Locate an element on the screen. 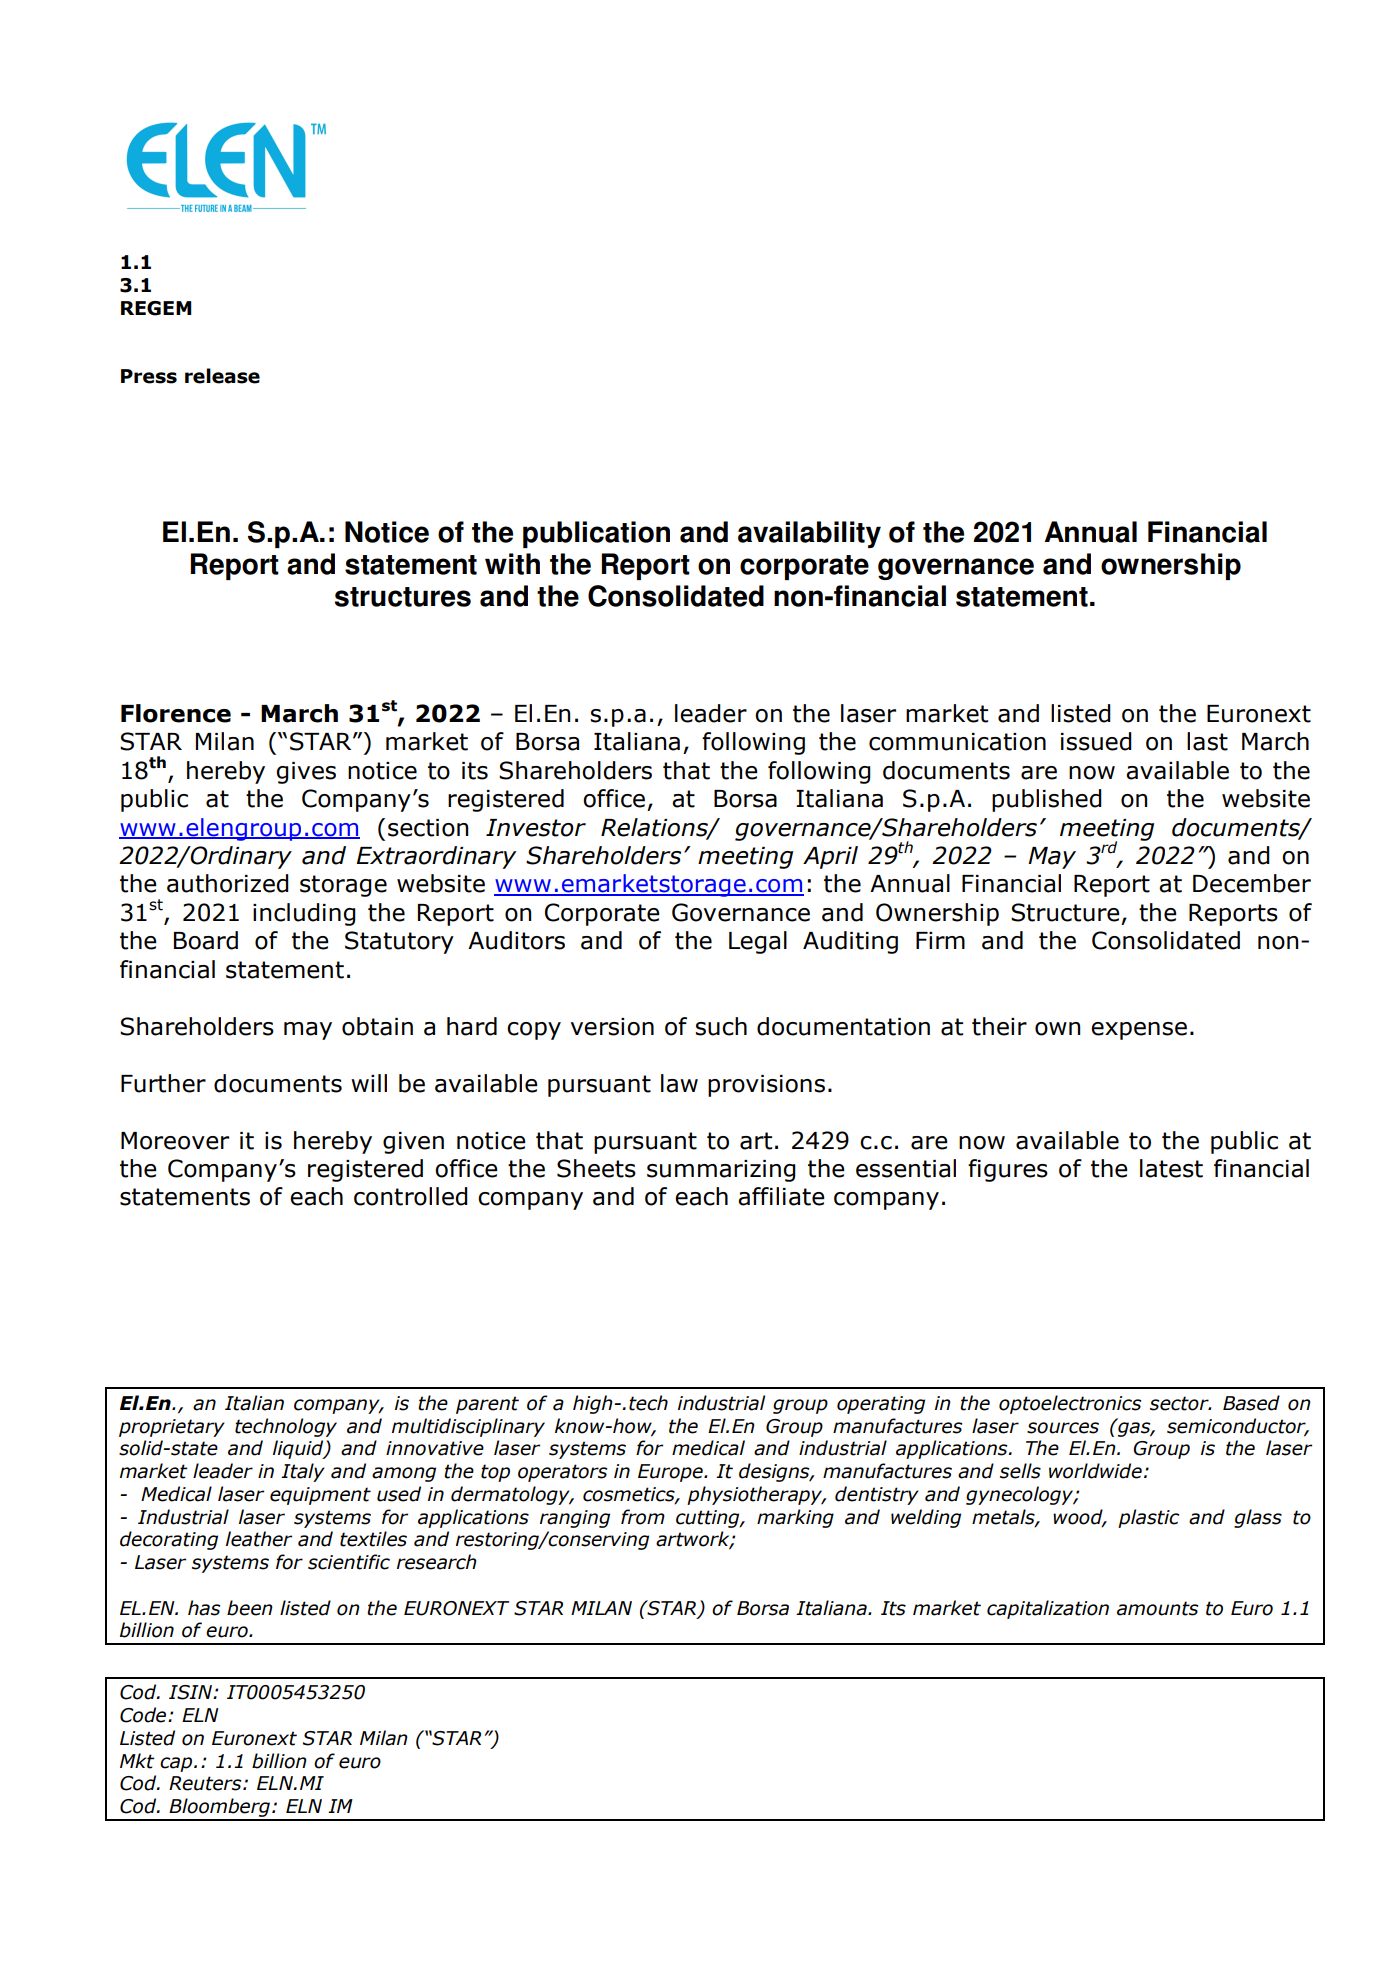  availability is located at coordinates (809, 534).
